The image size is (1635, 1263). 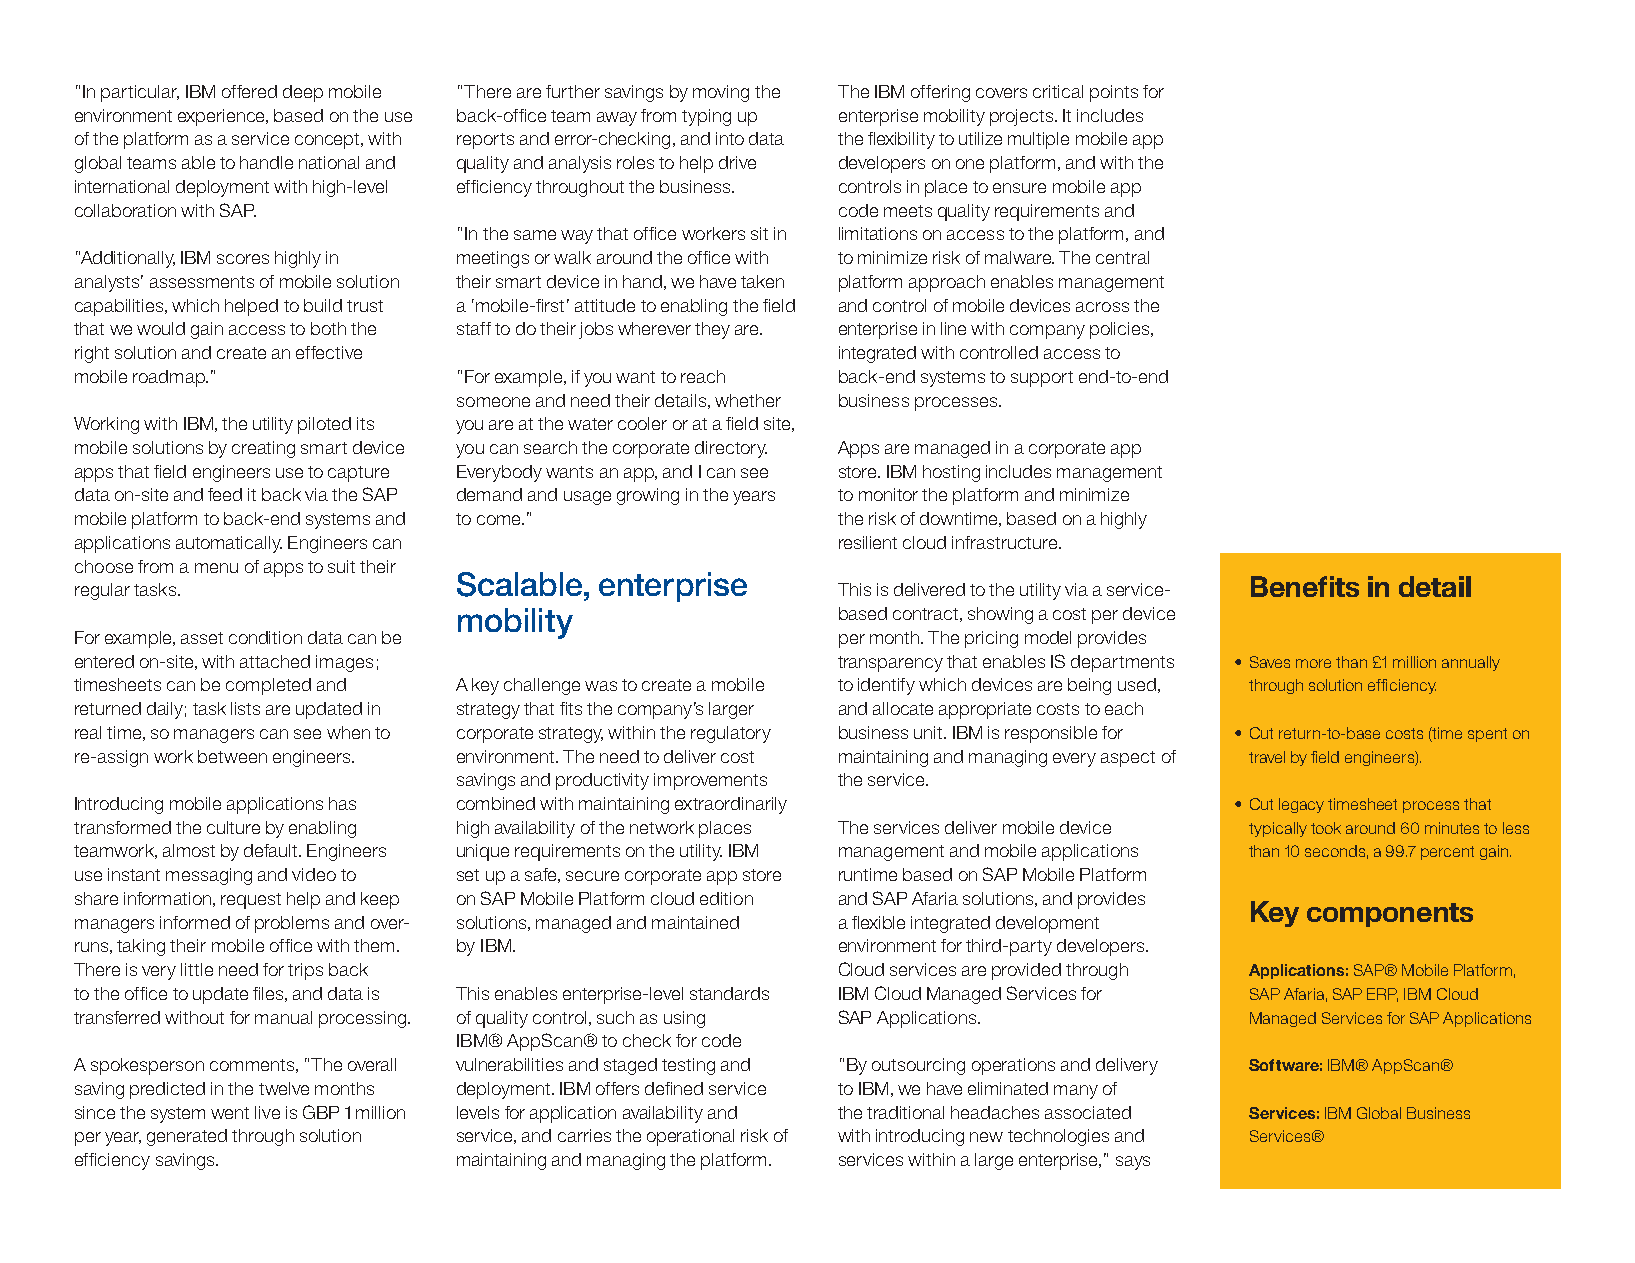 What do you see at coordinates (265, 637) in the screenshot?
I see `condition` at bounding box center [265, 637].
